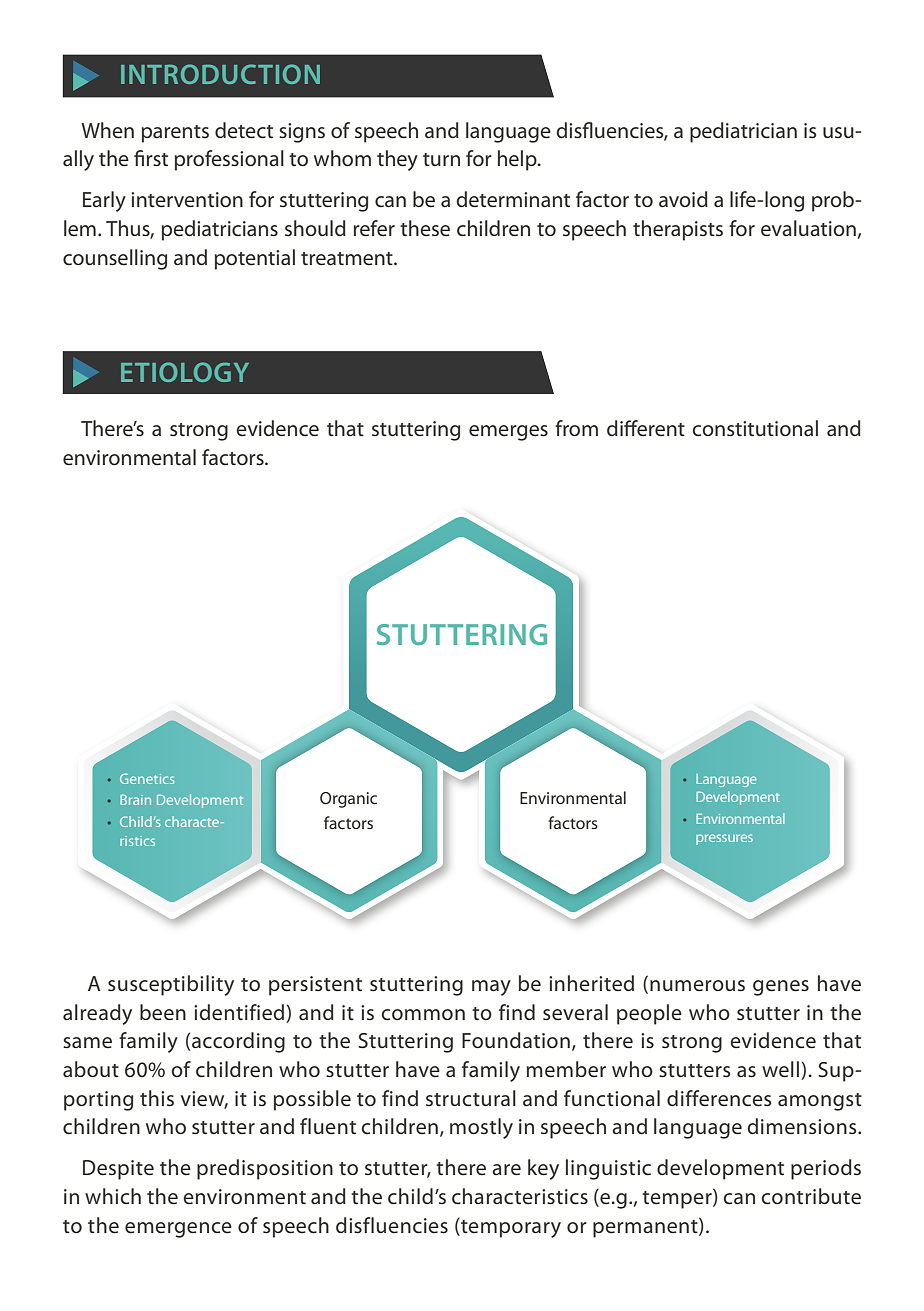  What do you see at coordinates (683, 199) in the document?
I see `avoid` at bounding box center [683, 199].
